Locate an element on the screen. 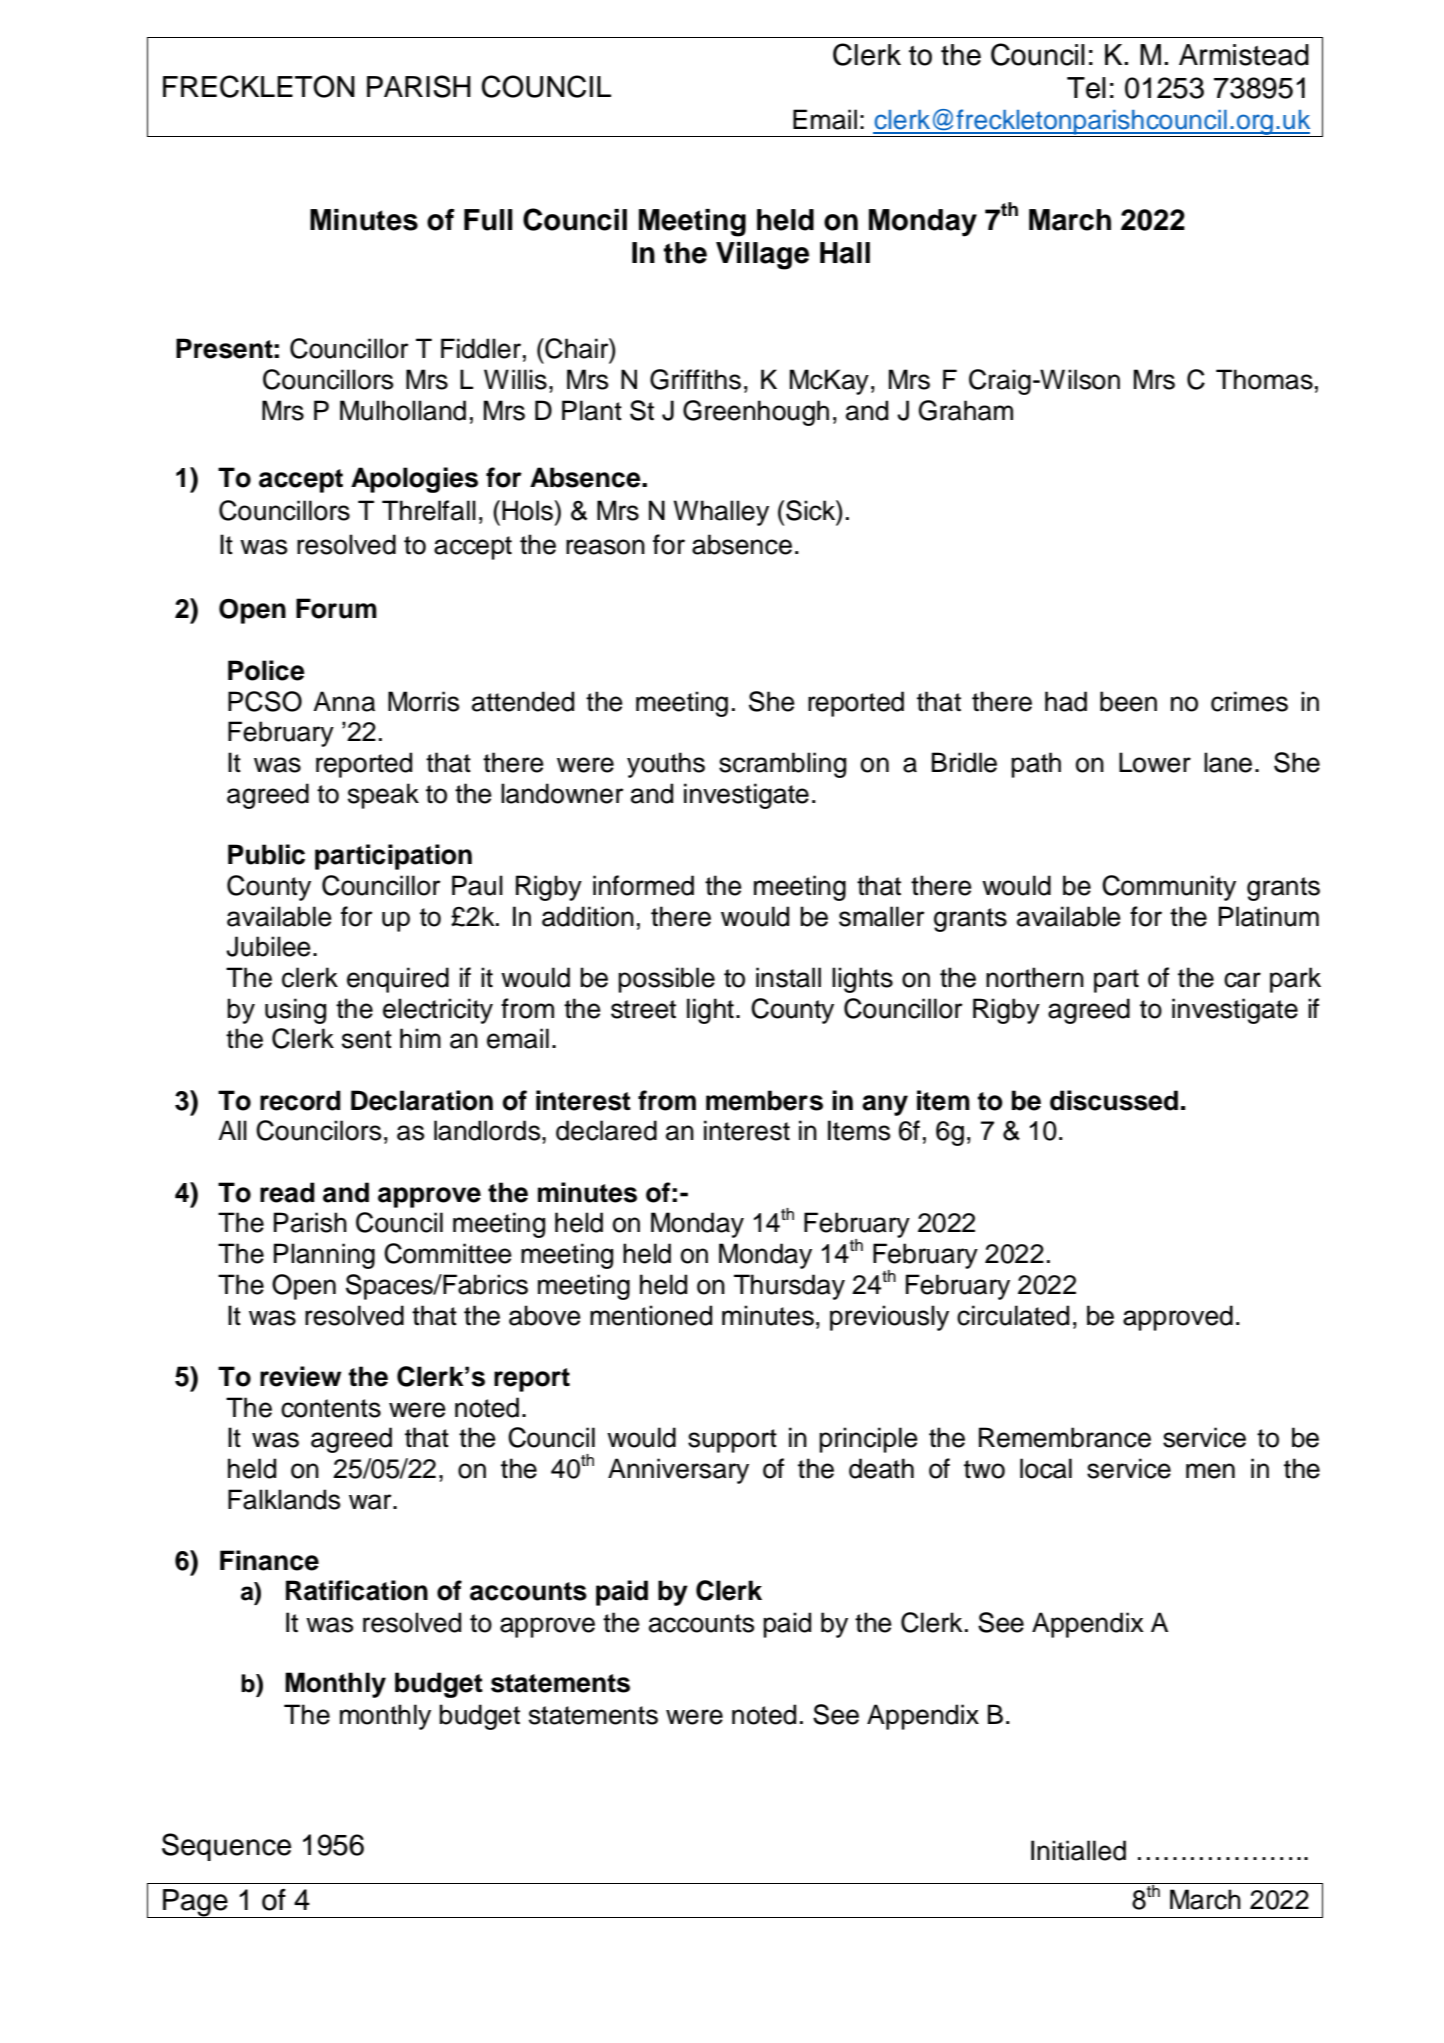 Image resolution: width=1444 pixels, height=2043 pixels. car is located at coordinates (1242, 980).
